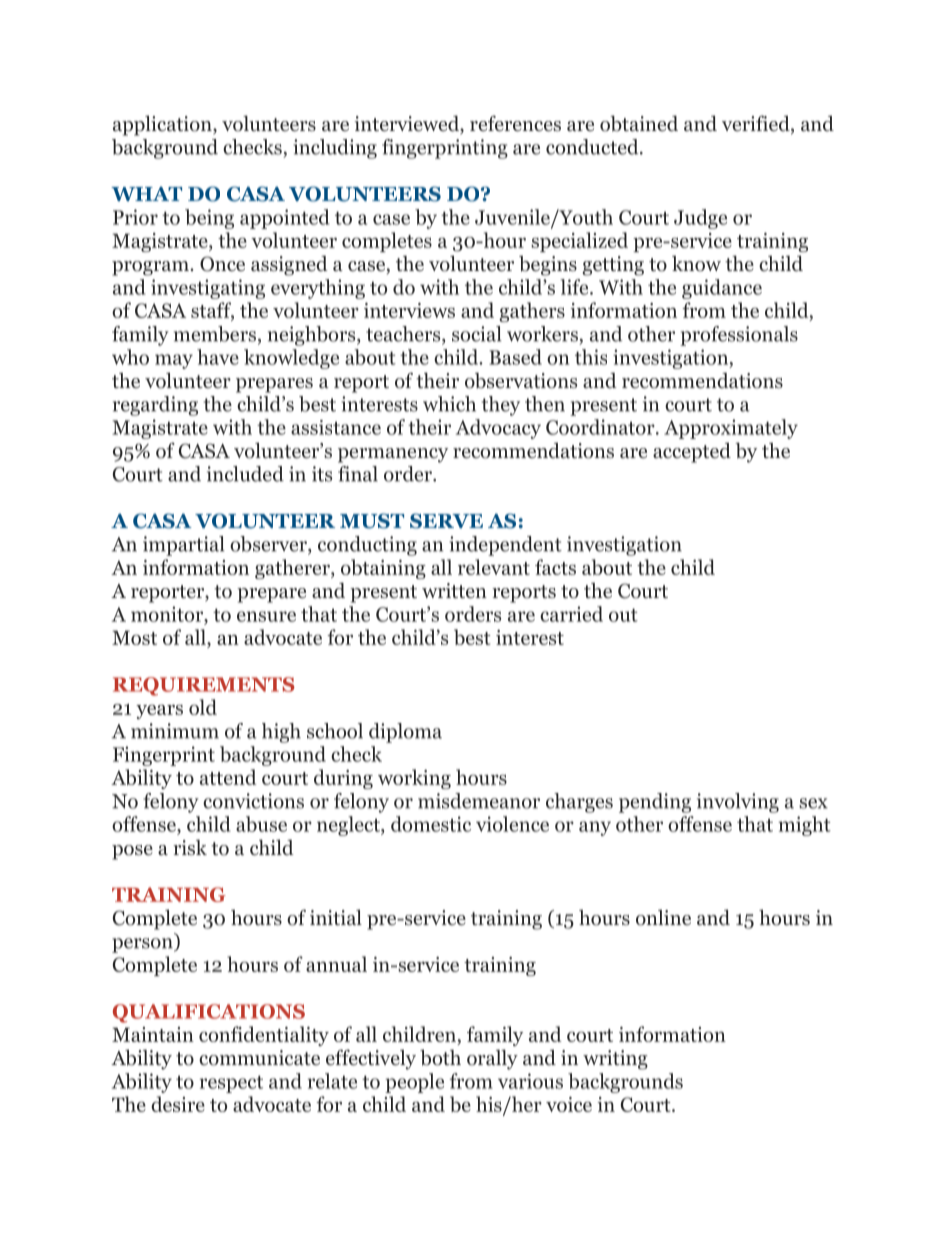  Describe the element at coordinates (266, 616) in the screenshot. I see `ensure` at that location.
